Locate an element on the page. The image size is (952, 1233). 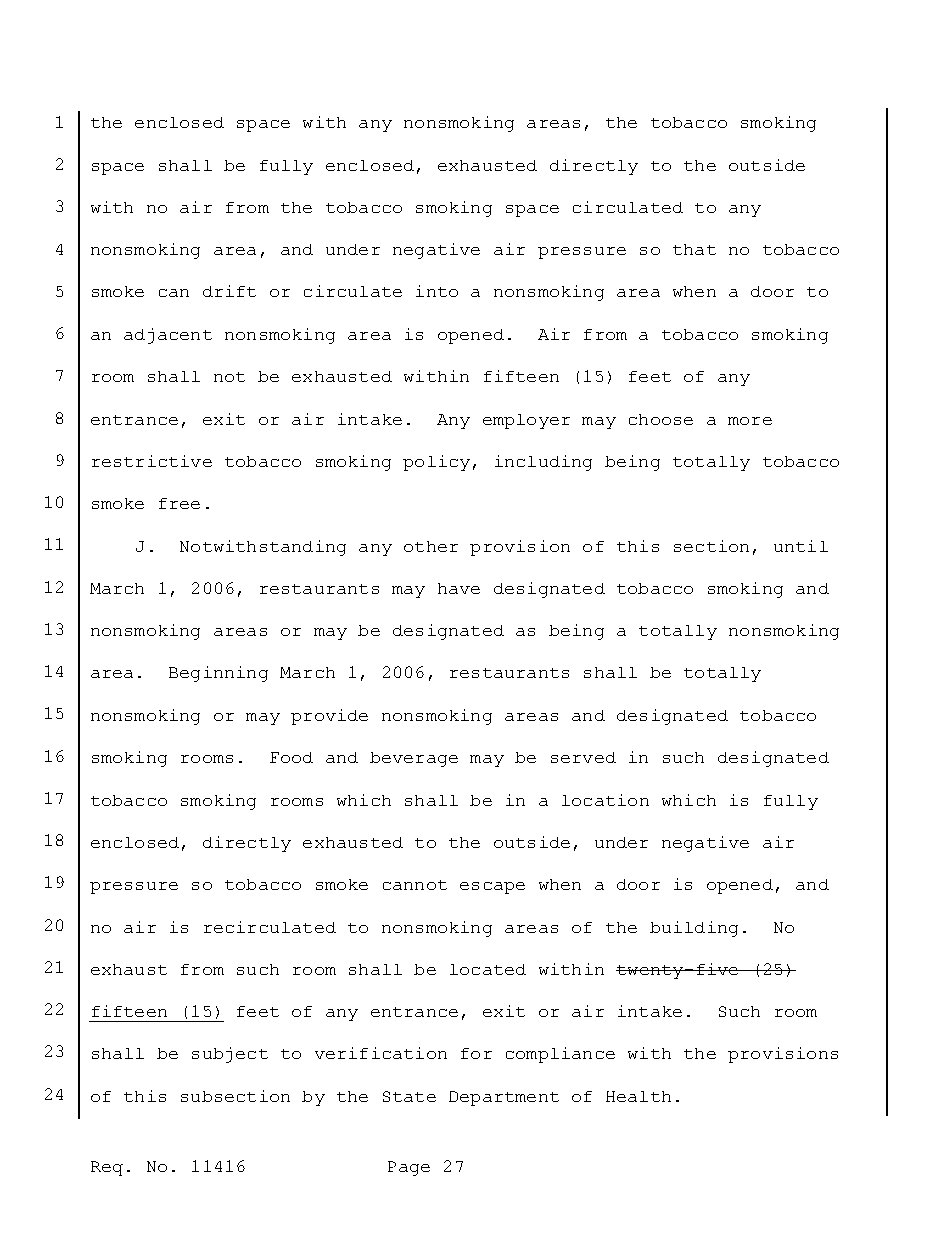
drift is located at coordinates (229, 291).
